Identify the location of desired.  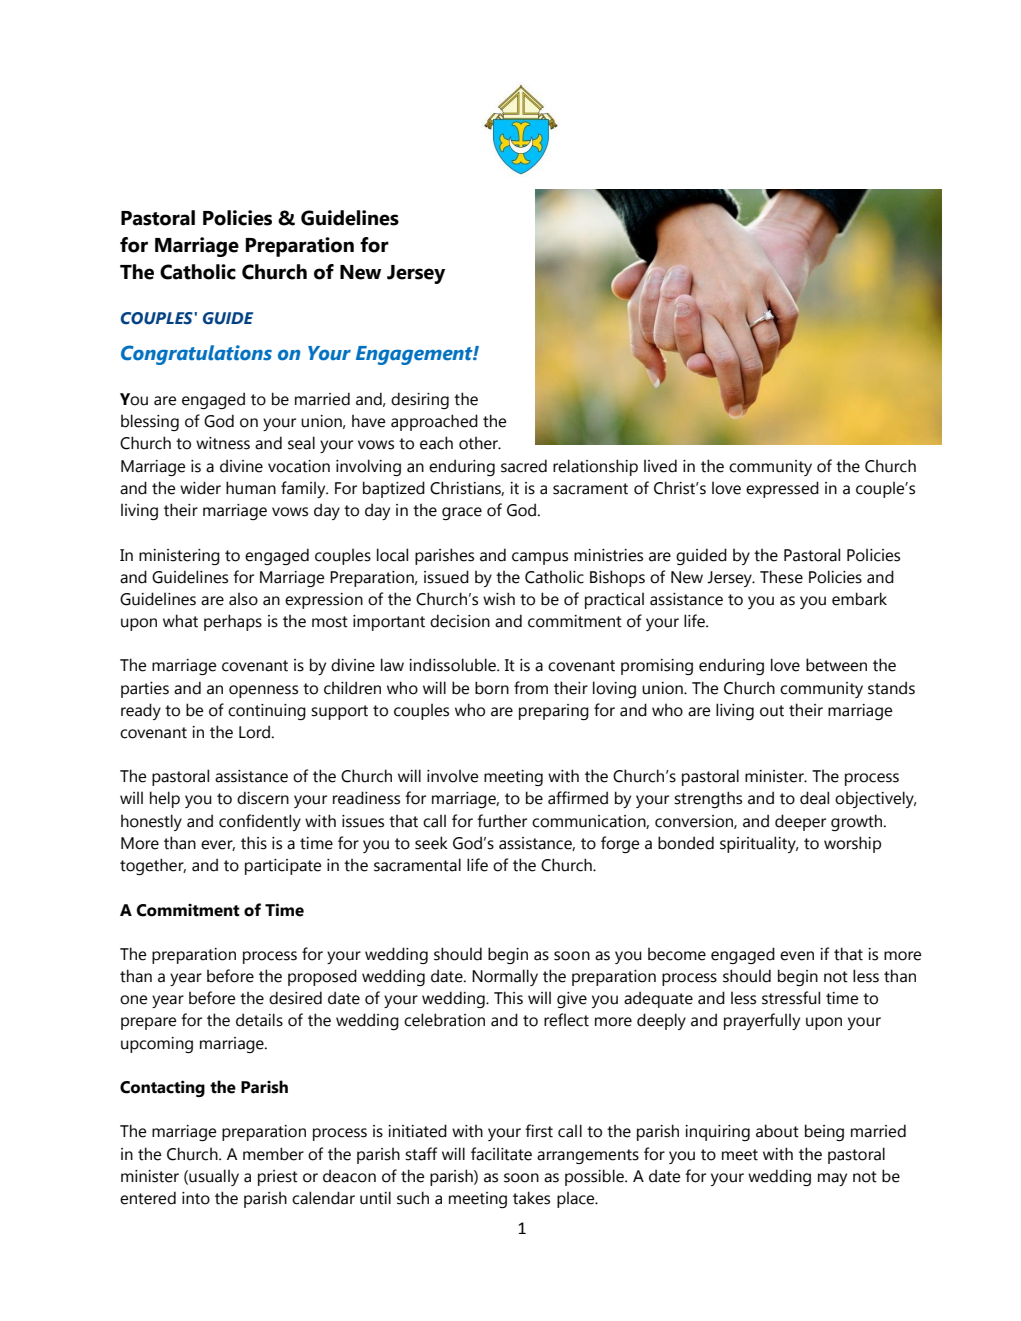
(295, 998).
